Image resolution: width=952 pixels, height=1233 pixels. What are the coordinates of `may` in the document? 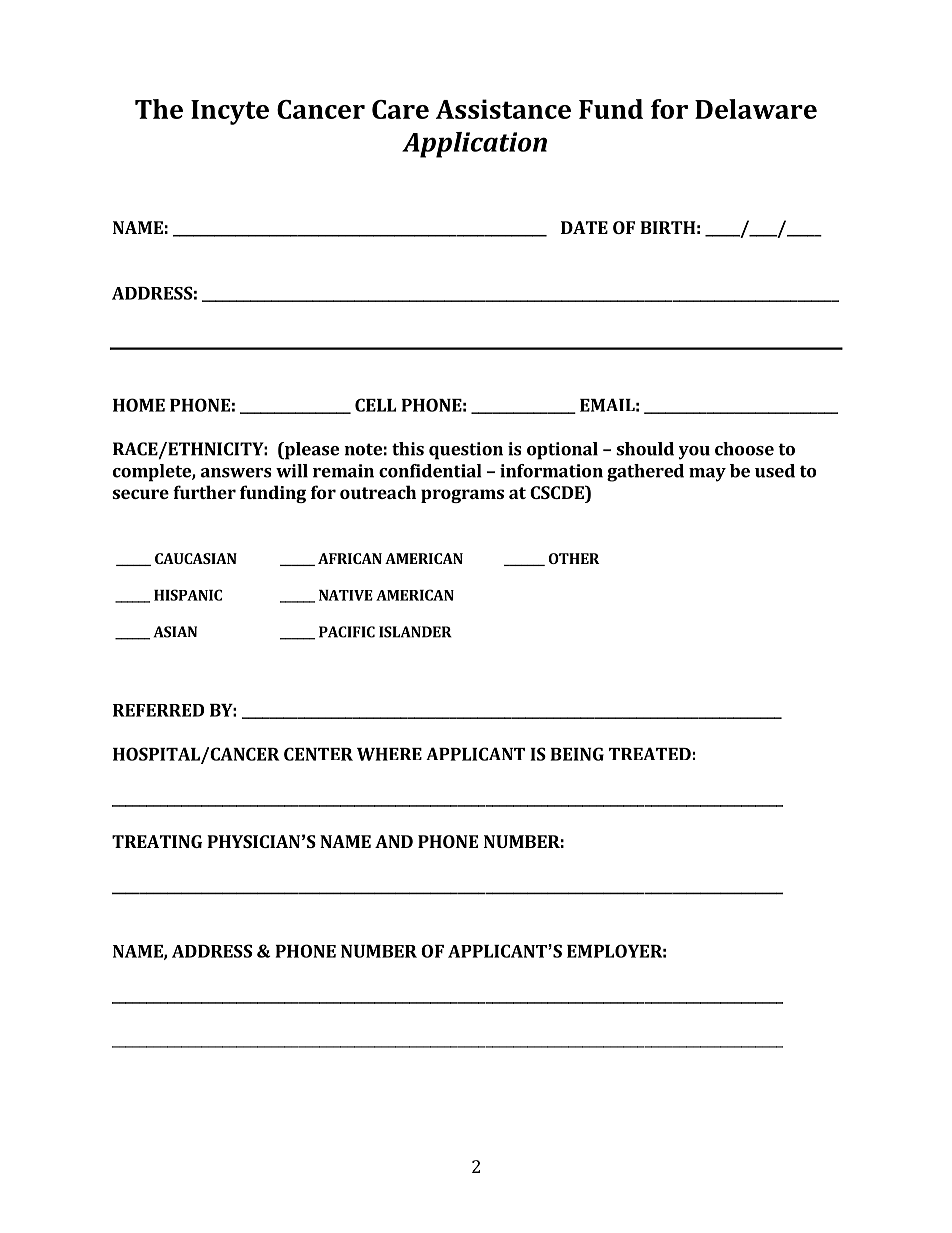 It's located at (707, 475).
